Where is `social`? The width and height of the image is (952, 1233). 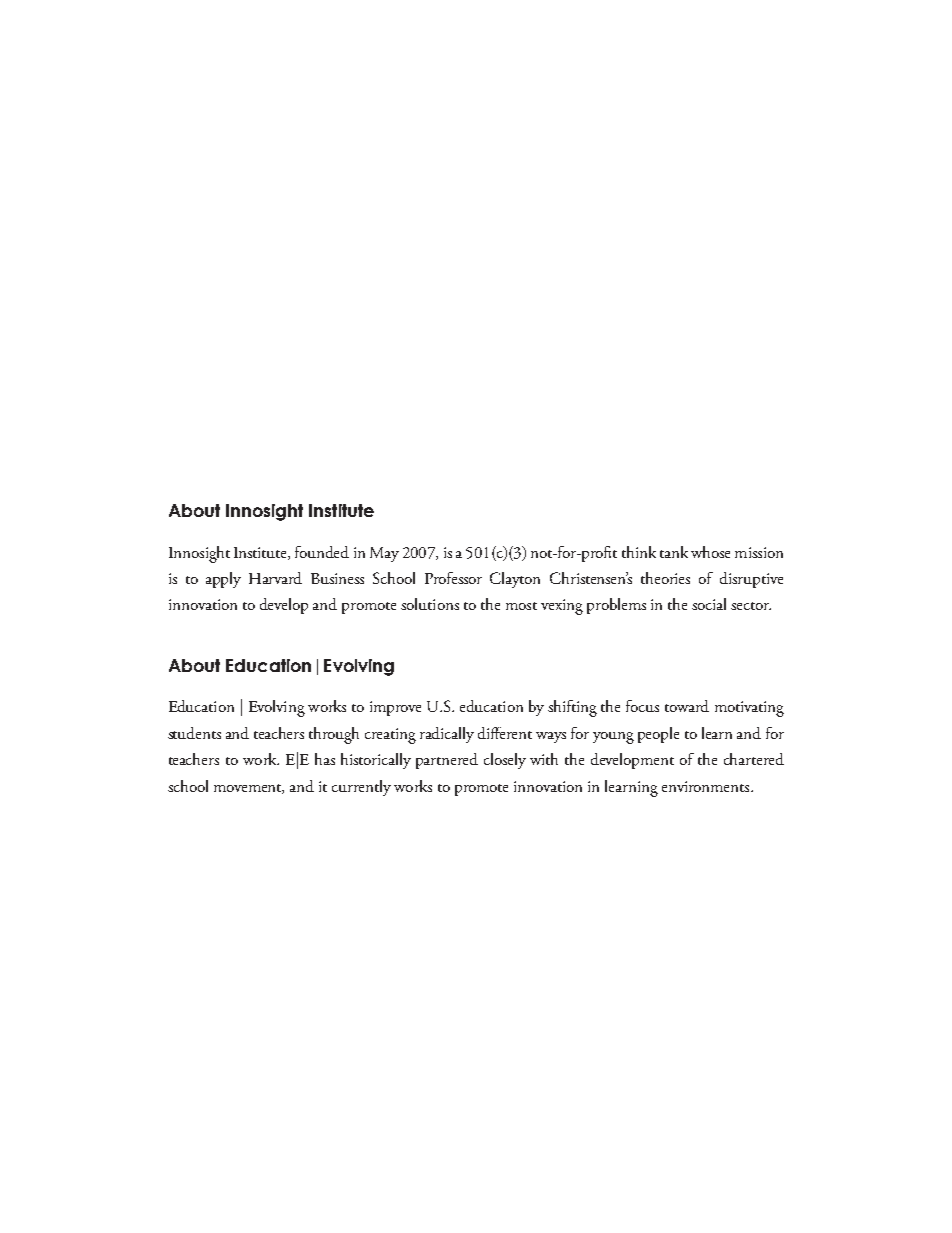 social is located at coordinates (709, 604).
